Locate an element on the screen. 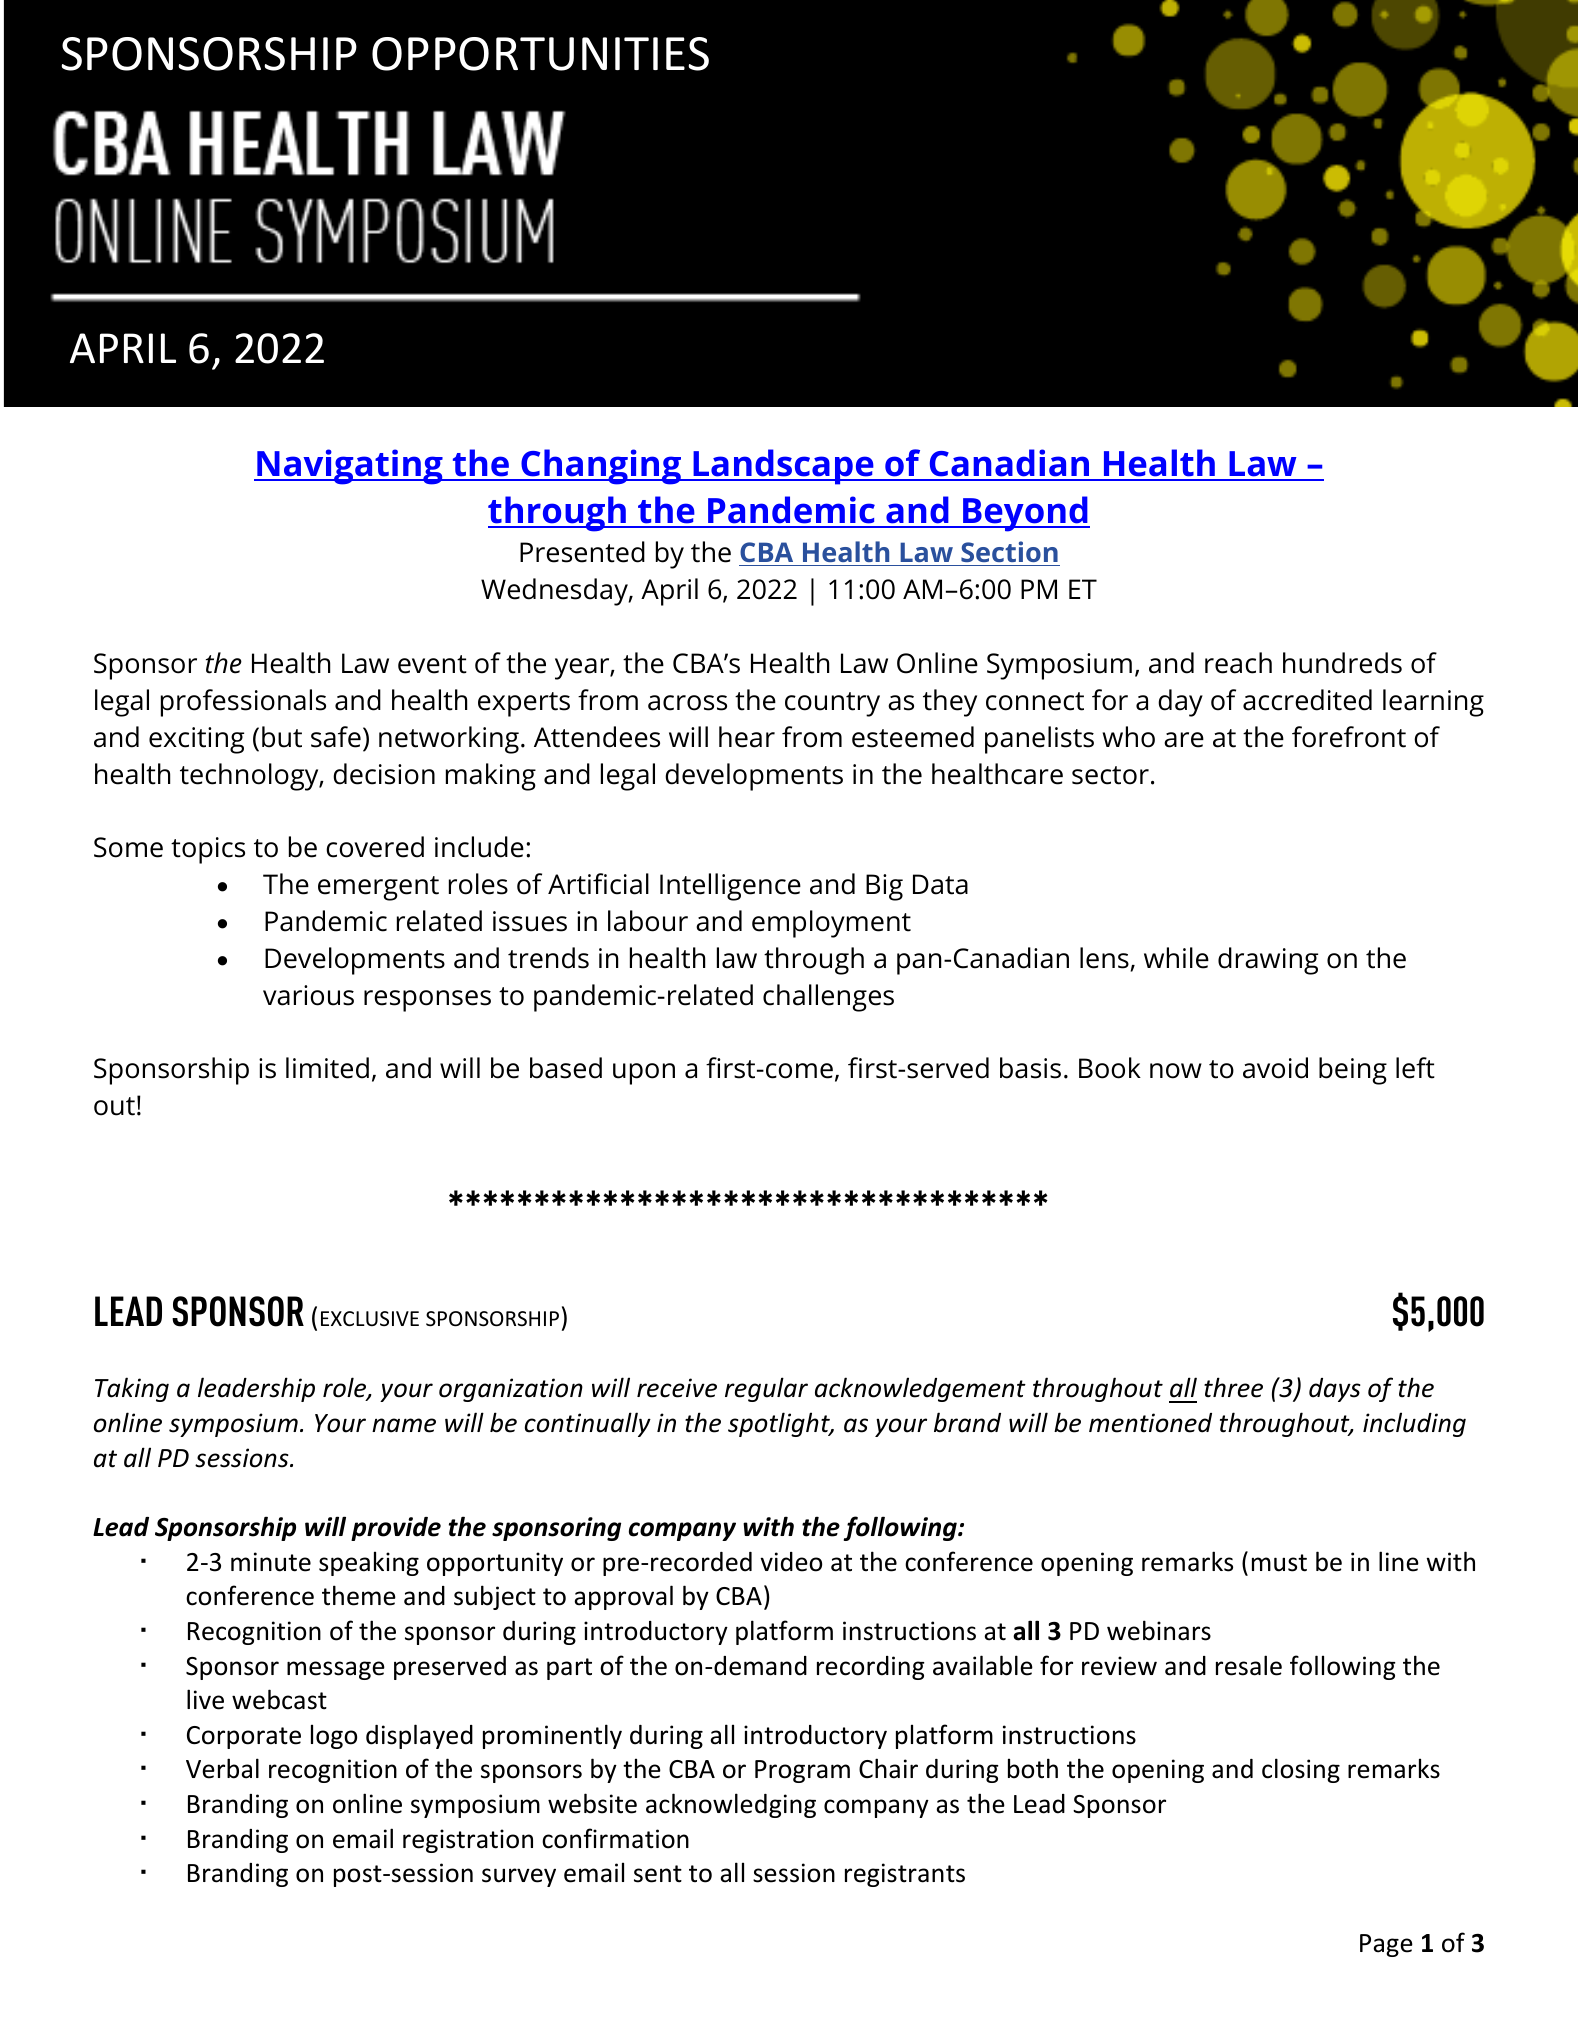 The width and height of the screenshot is (1578, 2042). Landscape is located at coordinates (783, 467).
